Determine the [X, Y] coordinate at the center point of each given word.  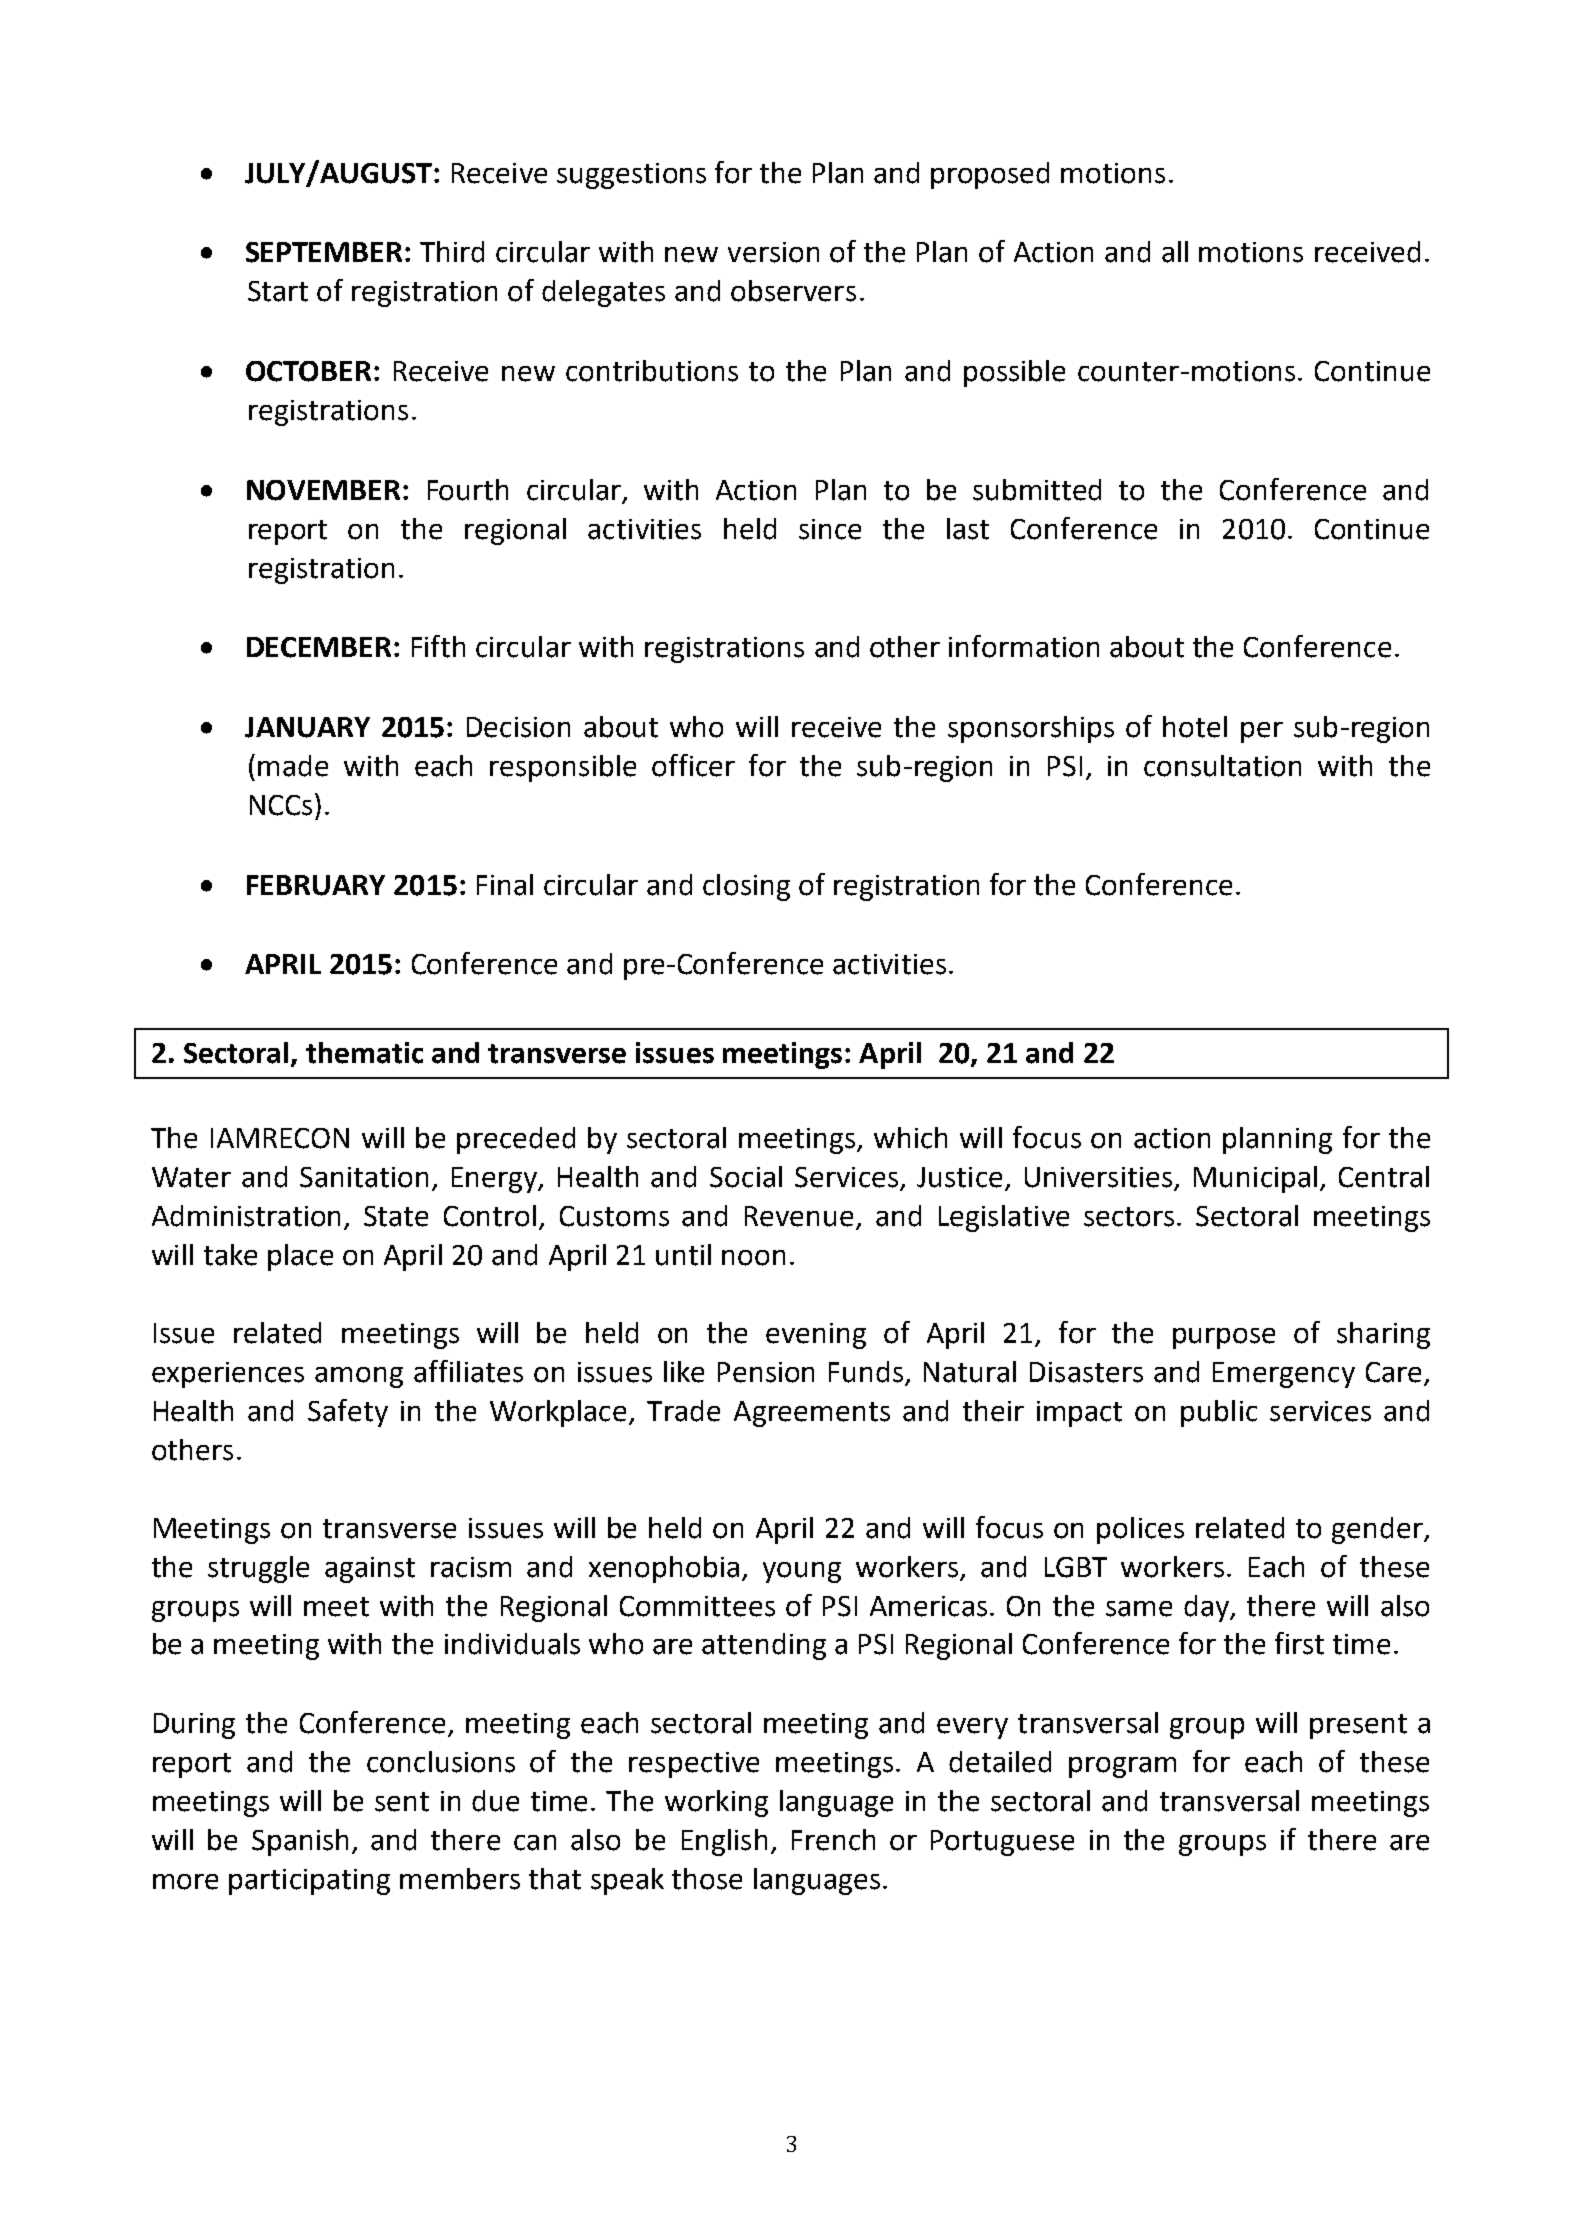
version [773, 252]
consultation [1222, 766]
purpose [1224, 1338]
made [293, 766]
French [833, 1840]
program [1122, 1767]
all [1175, 252]
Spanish [300, 1842]
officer [693, 765]
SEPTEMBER [324, 252]
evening [816, 1336]
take [230, 1255]
